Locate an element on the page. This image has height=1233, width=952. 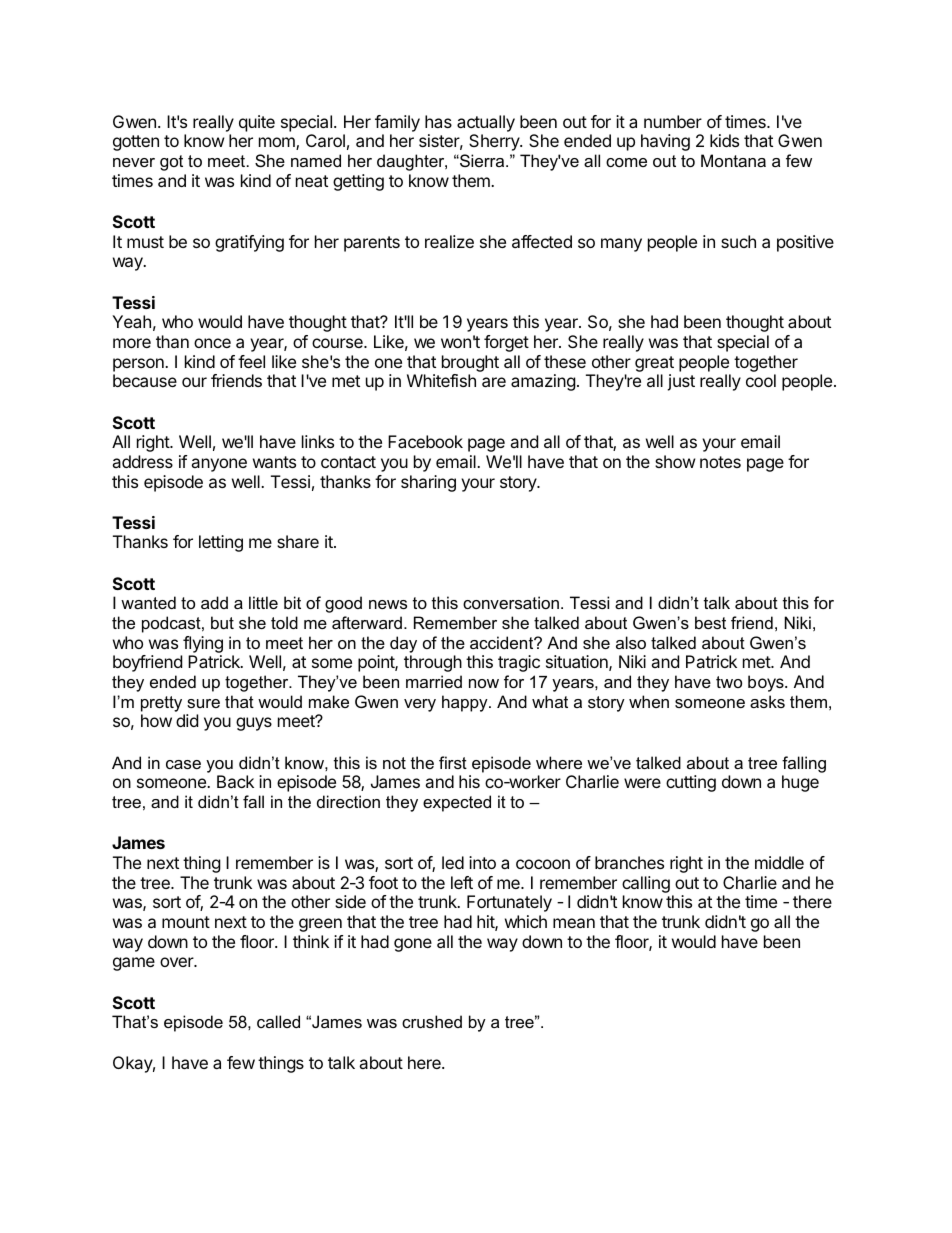
expected is located at coordinates (457, 803).
